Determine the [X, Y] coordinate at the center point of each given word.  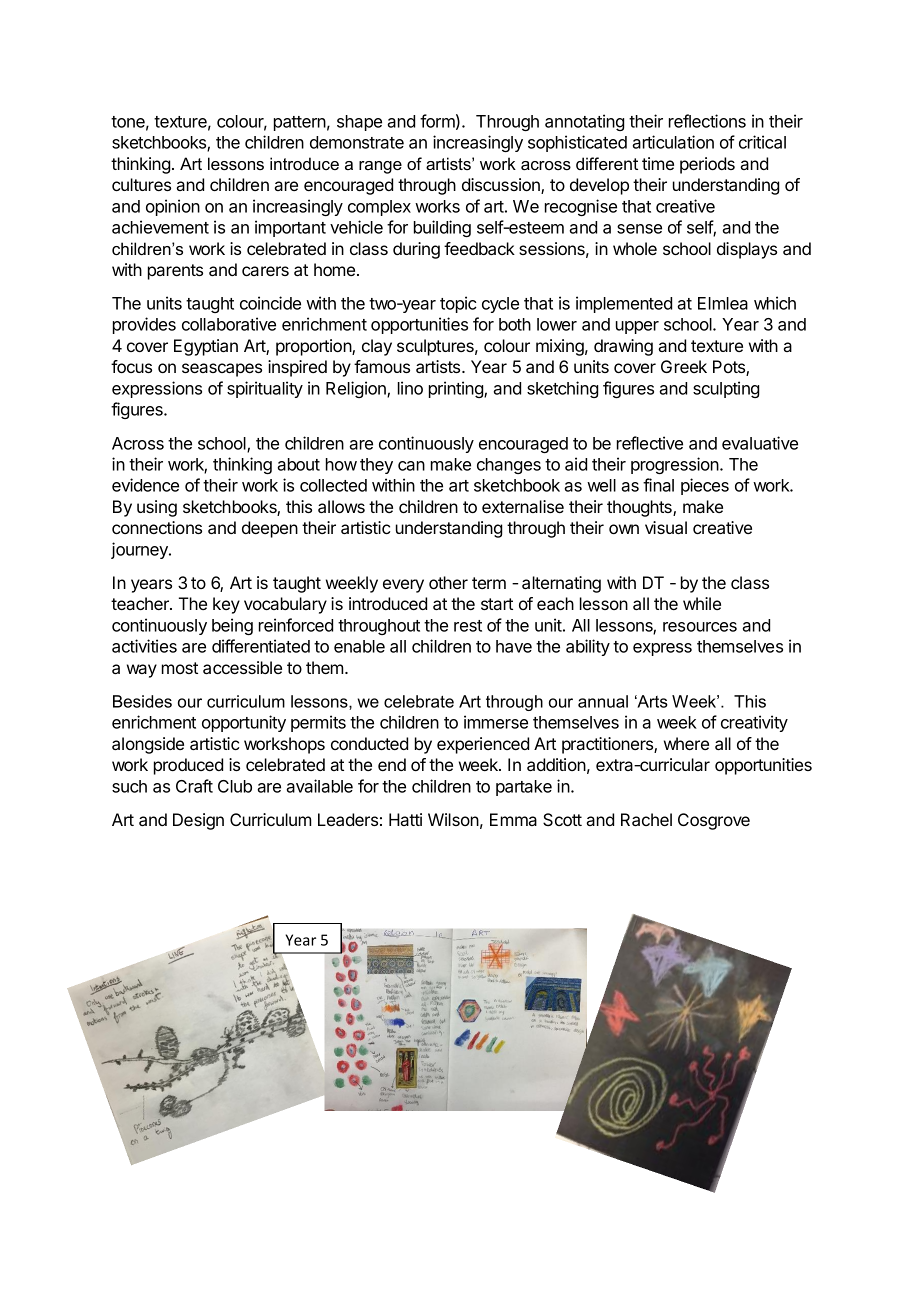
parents [175, 272]
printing [457, 389]
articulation [673, 142]
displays [747, 250]
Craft [194, 786]
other [448, 582]
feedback [479, 248]
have [514, 646]
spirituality [265, 389]
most [180, 668]
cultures [141, 184]
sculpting [726, 389]
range [380, 167]
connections [157, 527]
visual [666, 527]
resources [700, 627]
